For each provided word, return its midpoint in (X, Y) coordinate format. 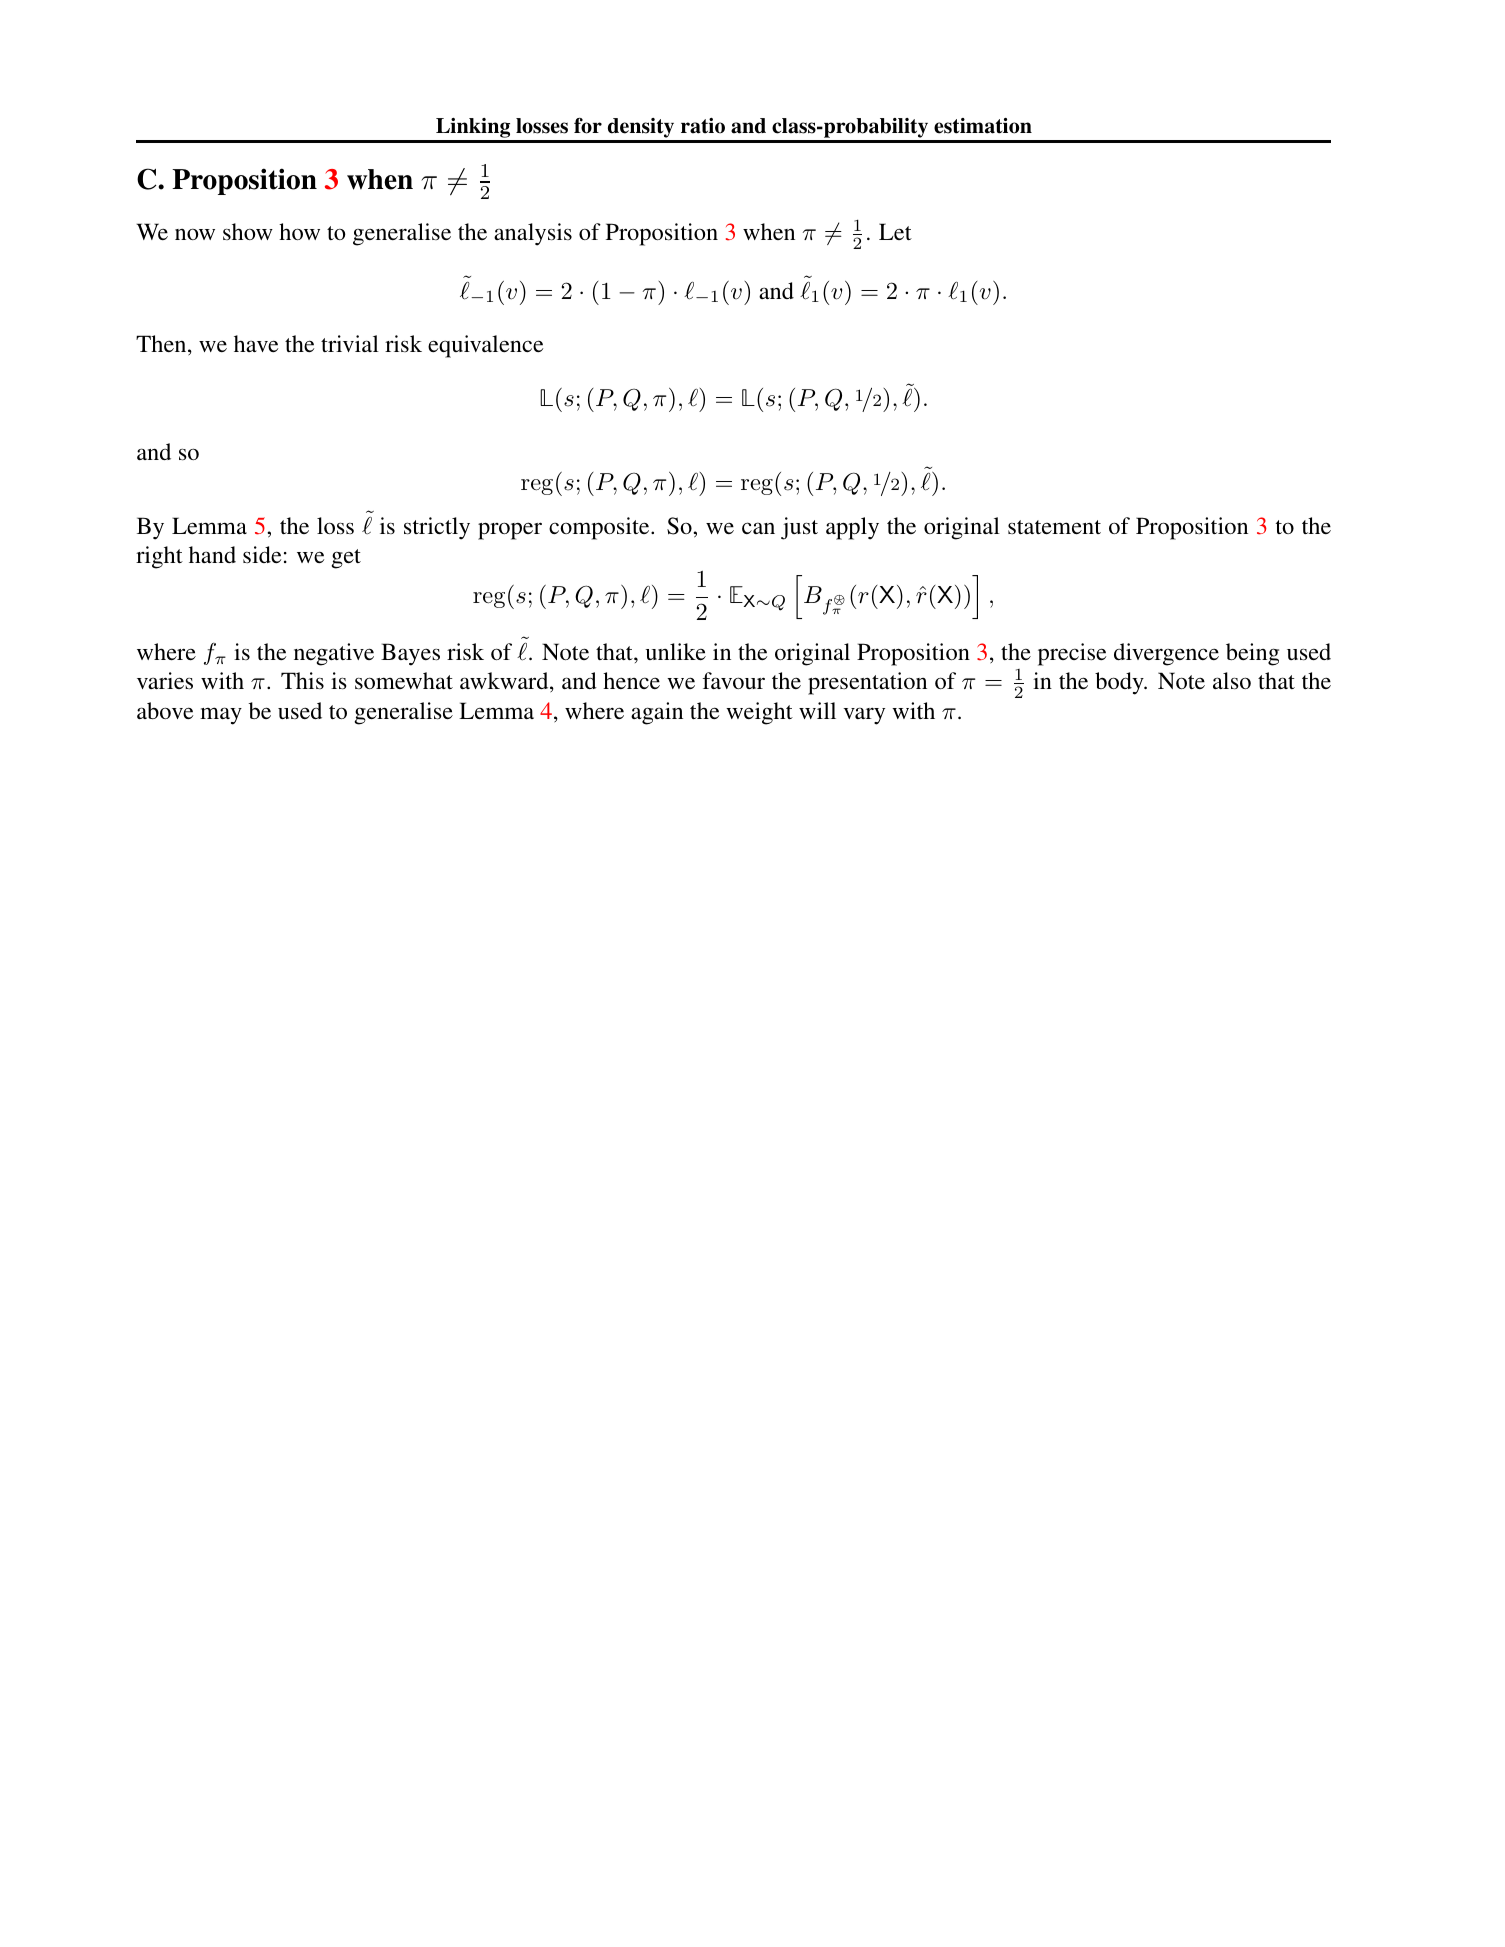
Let (895, 231)
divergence (1166, 654)
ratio (703, 126)
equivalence (485, 346)
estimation (983, 126)
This (302, 680)
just (799, 528)
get (346, 559)
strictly (437, 528)
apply (852, 528)
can (758, 528)
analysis (533, 234)
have (256, 343)
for (588, 125)
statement (1054, 527)
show (248, 231)
